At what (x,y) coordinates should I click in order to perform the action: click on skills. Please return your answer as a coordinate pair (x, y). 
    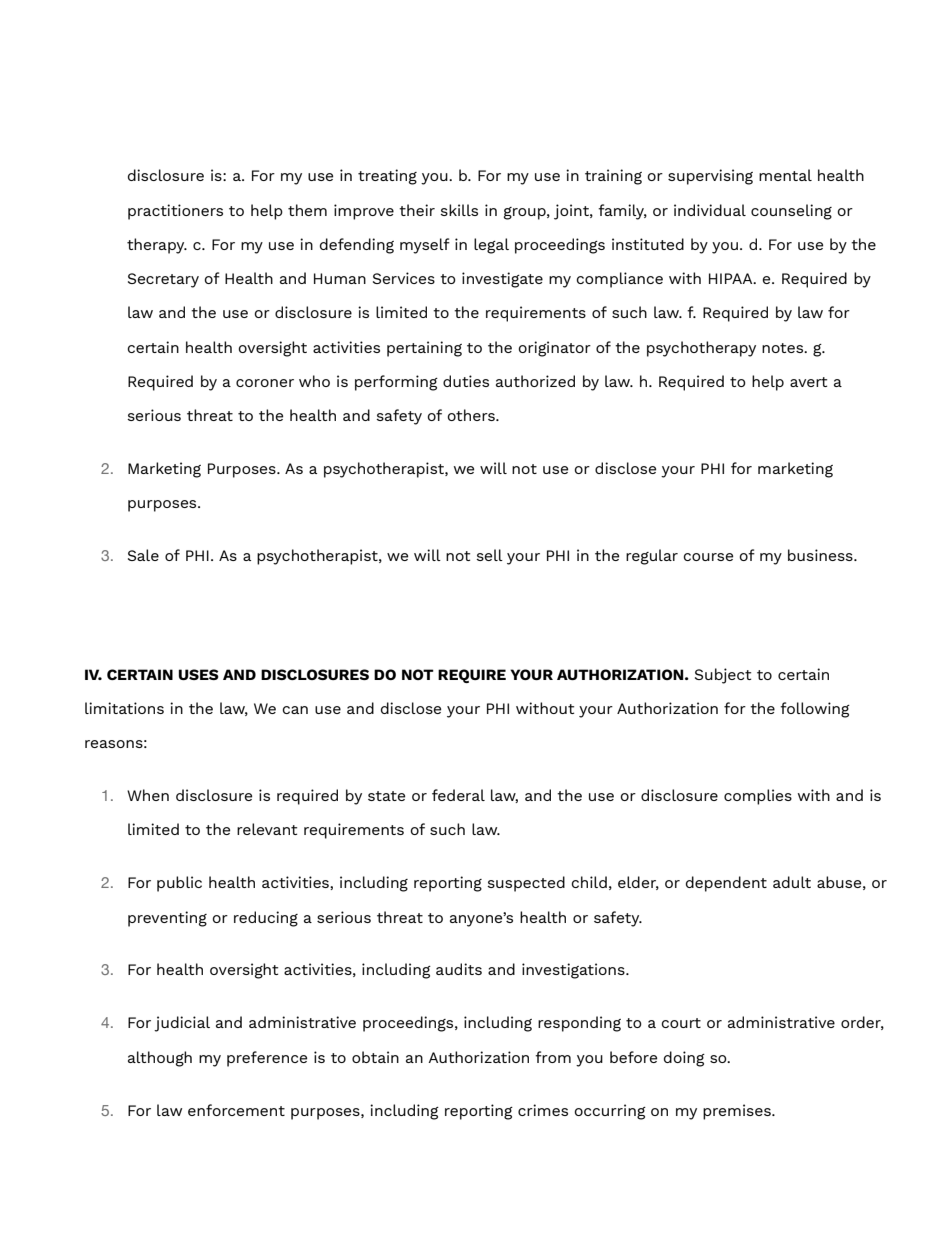
    Looking at the image, I should click on (459, 210).
